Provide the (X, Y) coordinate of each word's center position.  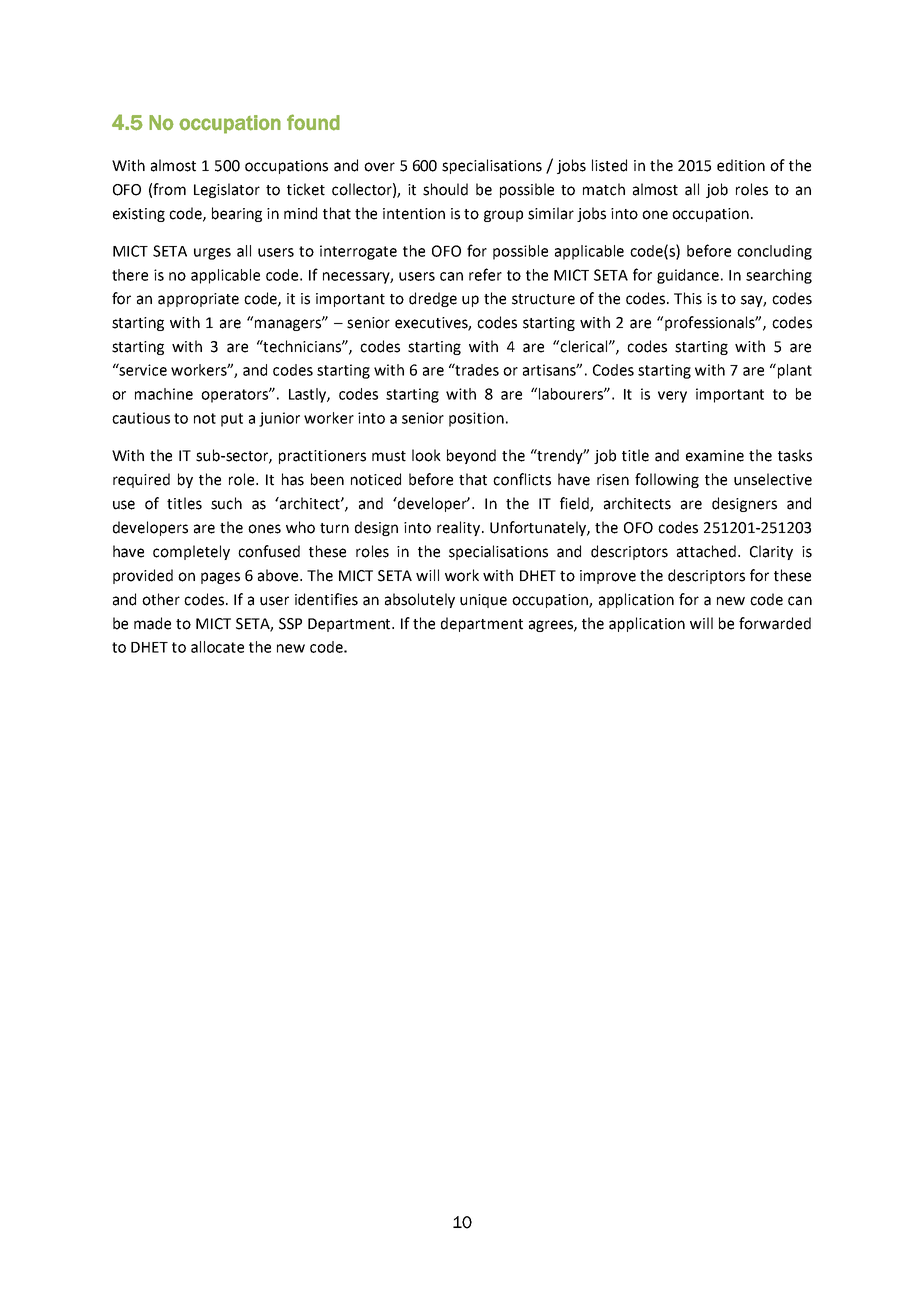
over (379, 167)
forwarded (775, 623)
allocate (217, 647)
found (313, 122)
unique (483, 601)
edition (741, 165)
